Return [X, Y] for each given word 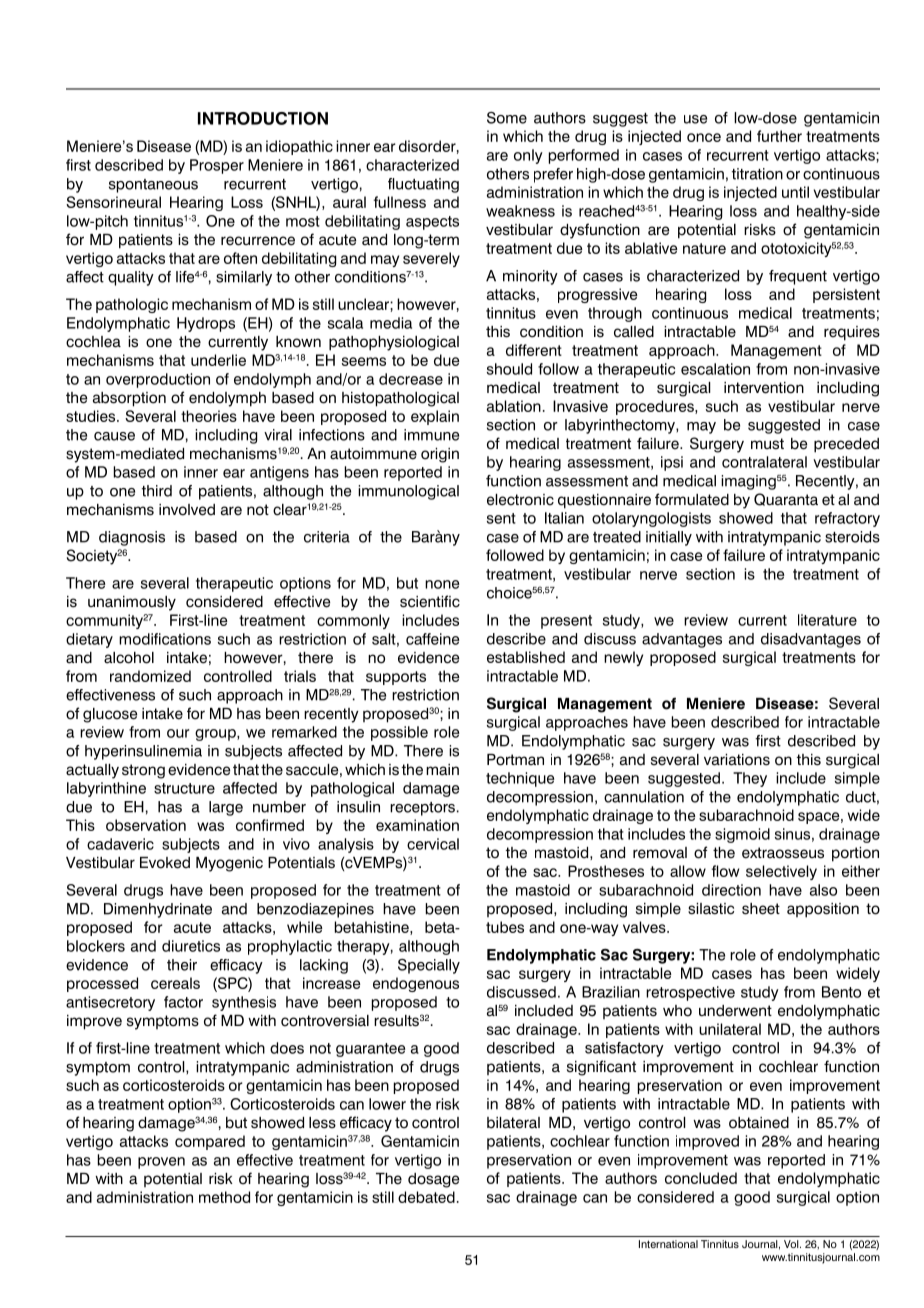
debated [426, 1197]
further [779, 136]
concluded [701, 1178]
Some [507, 118]
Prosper [217, 166]
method [224, 1197]
